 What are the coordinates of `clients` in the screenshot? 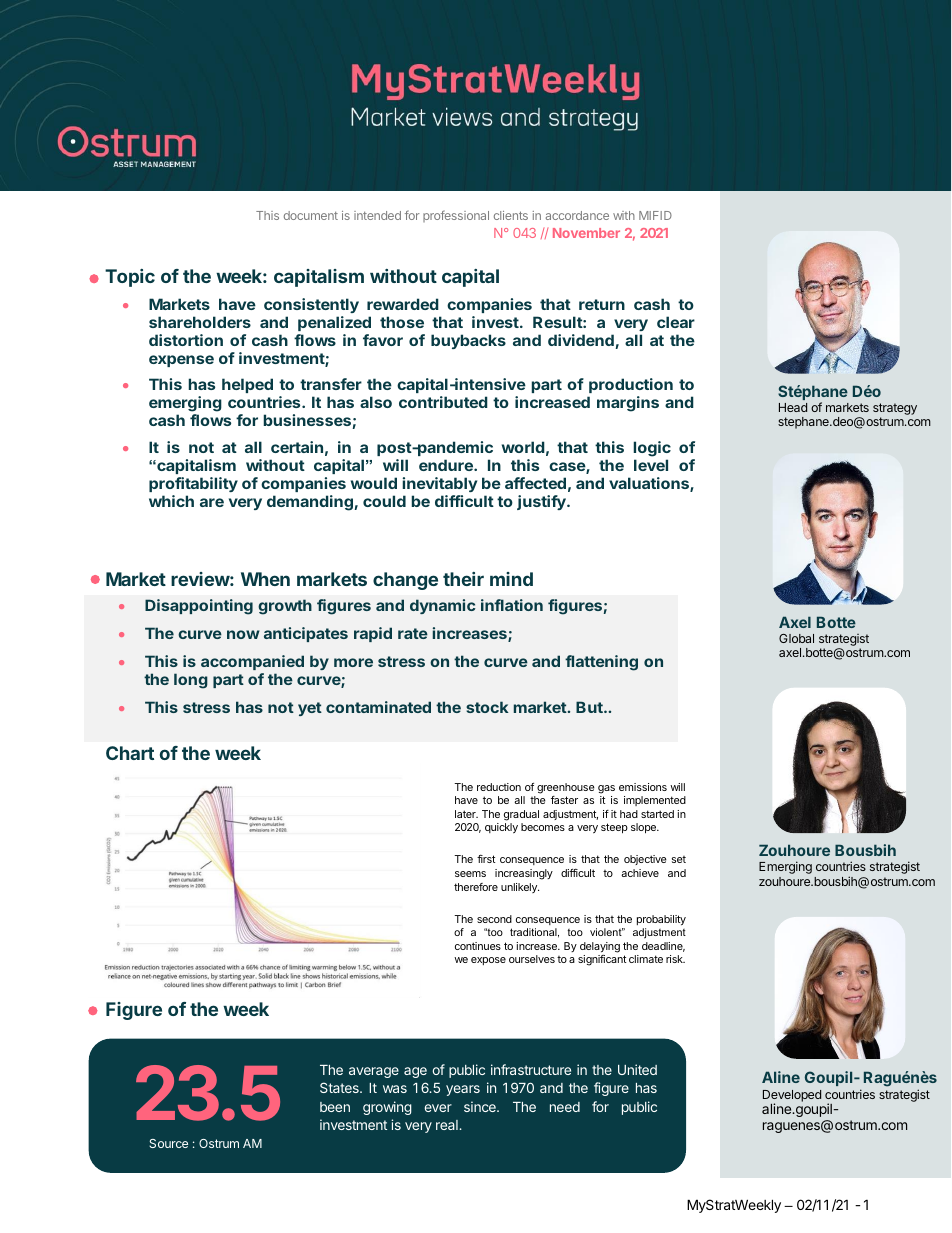 It's located at (511, 215).
